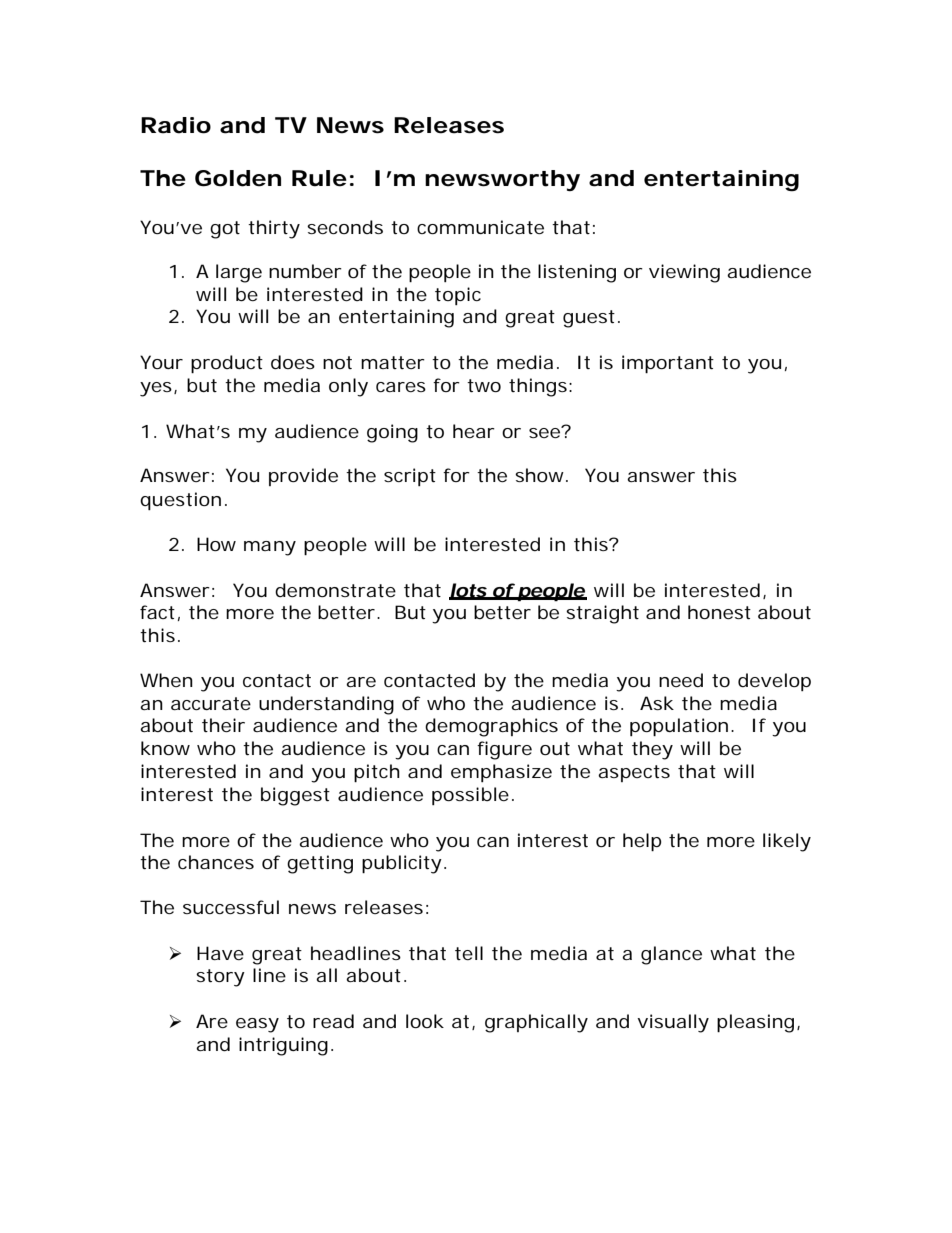 This screenshot has width=952, height=1233. I want to click on they, so click(652, 750).
